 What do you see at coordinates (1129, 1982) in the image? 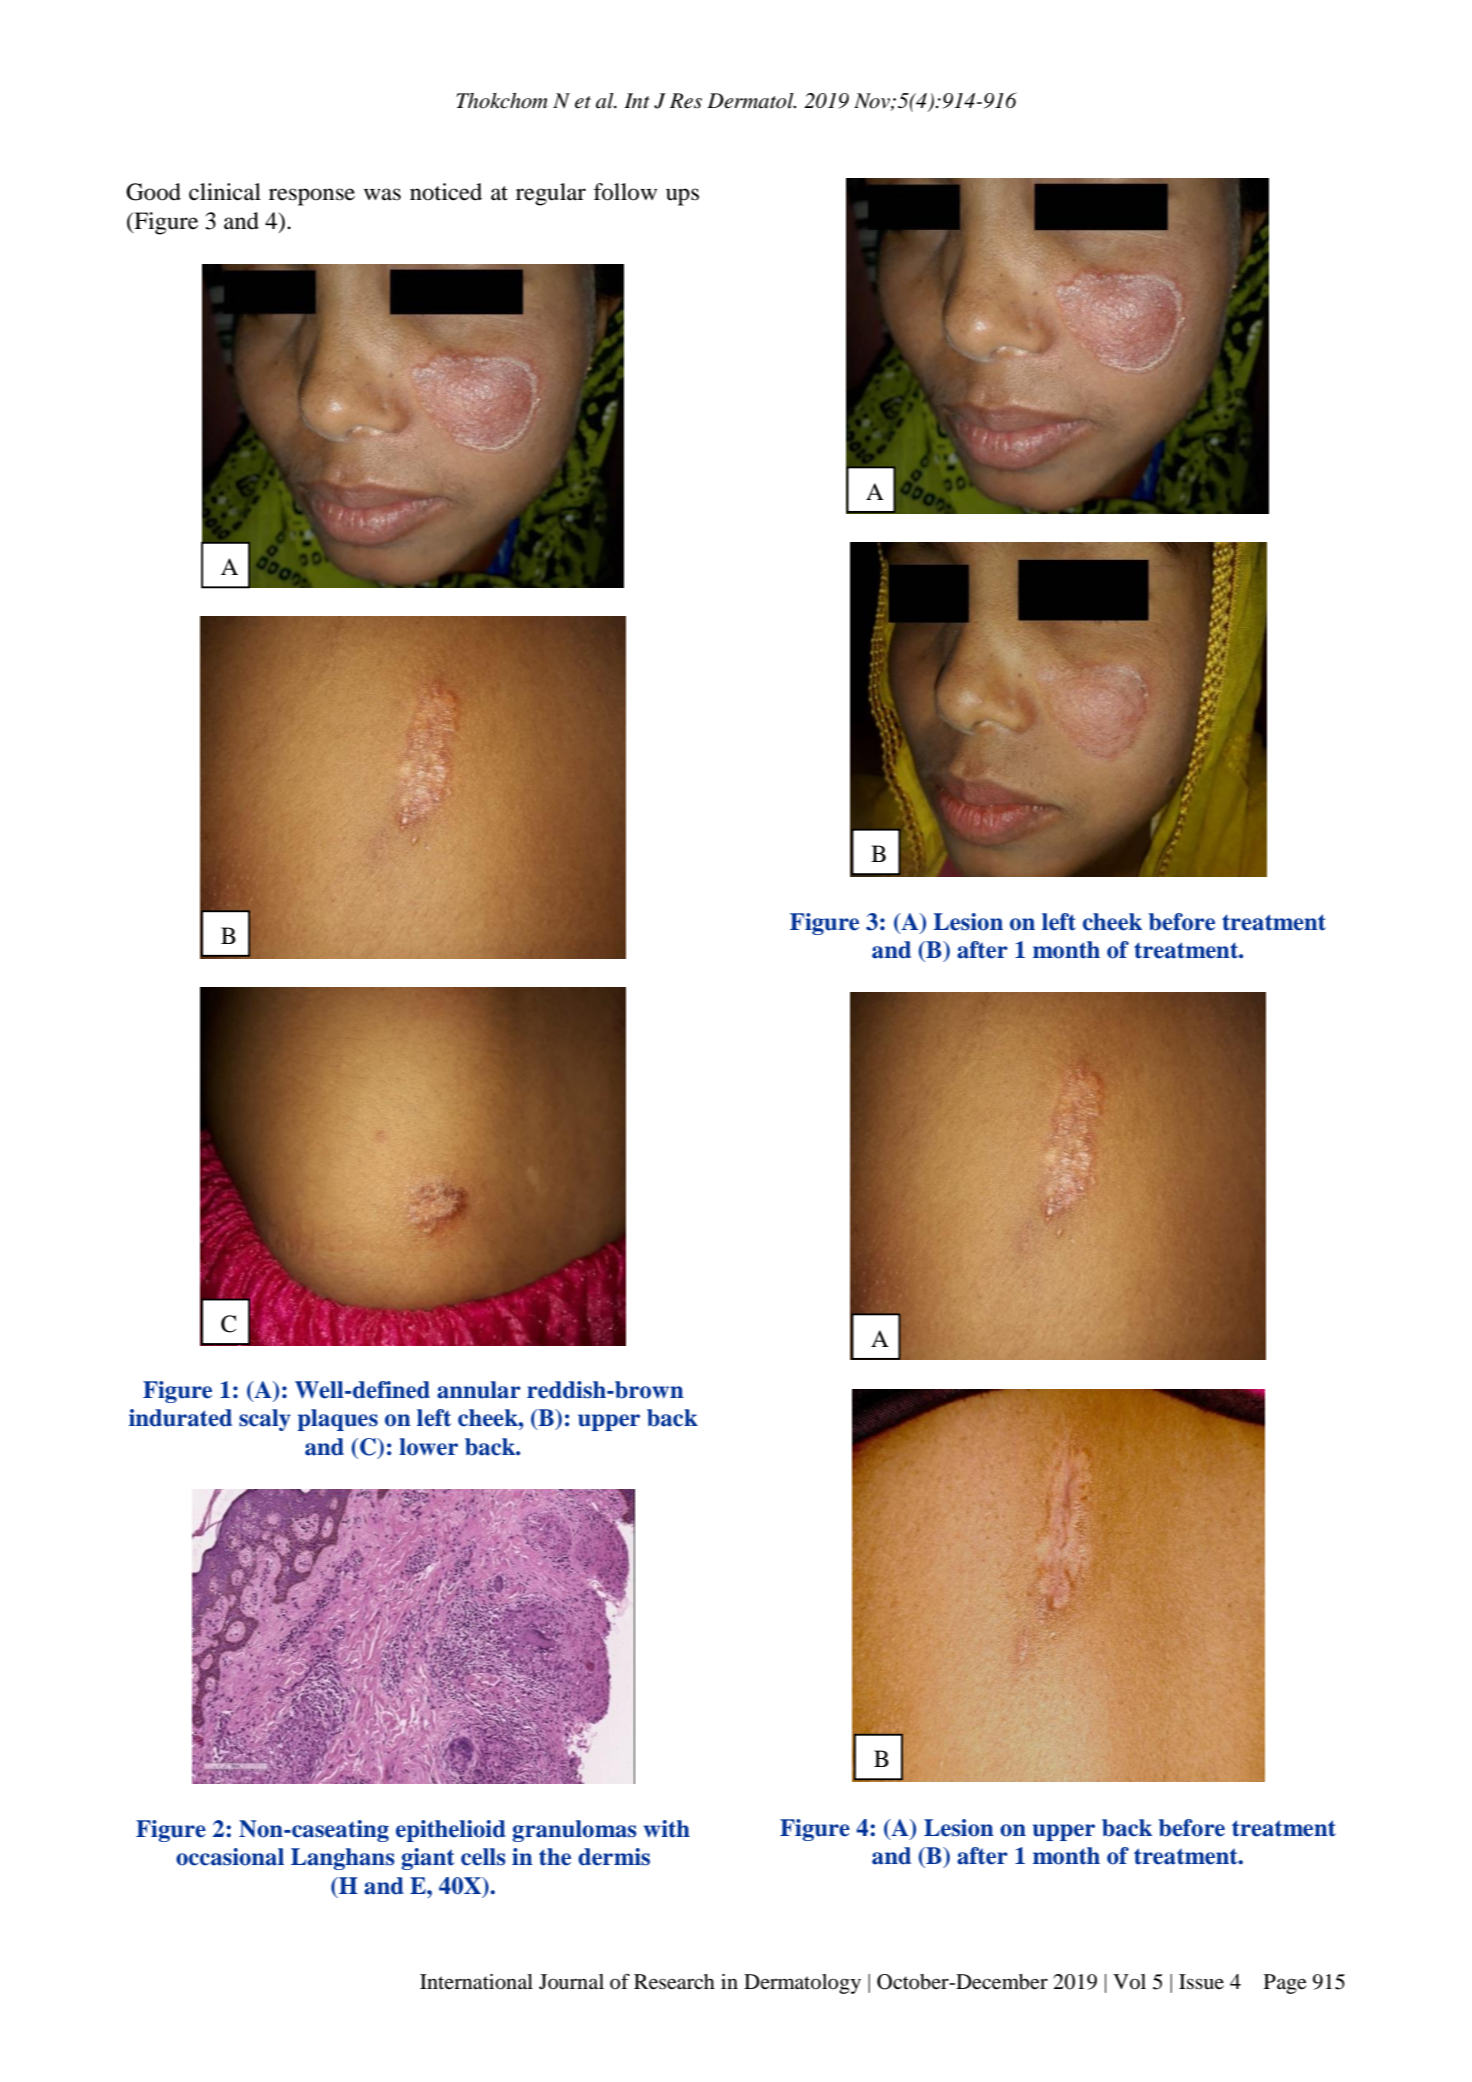
I see `Vol` at bounding box center [1129, 1982].
